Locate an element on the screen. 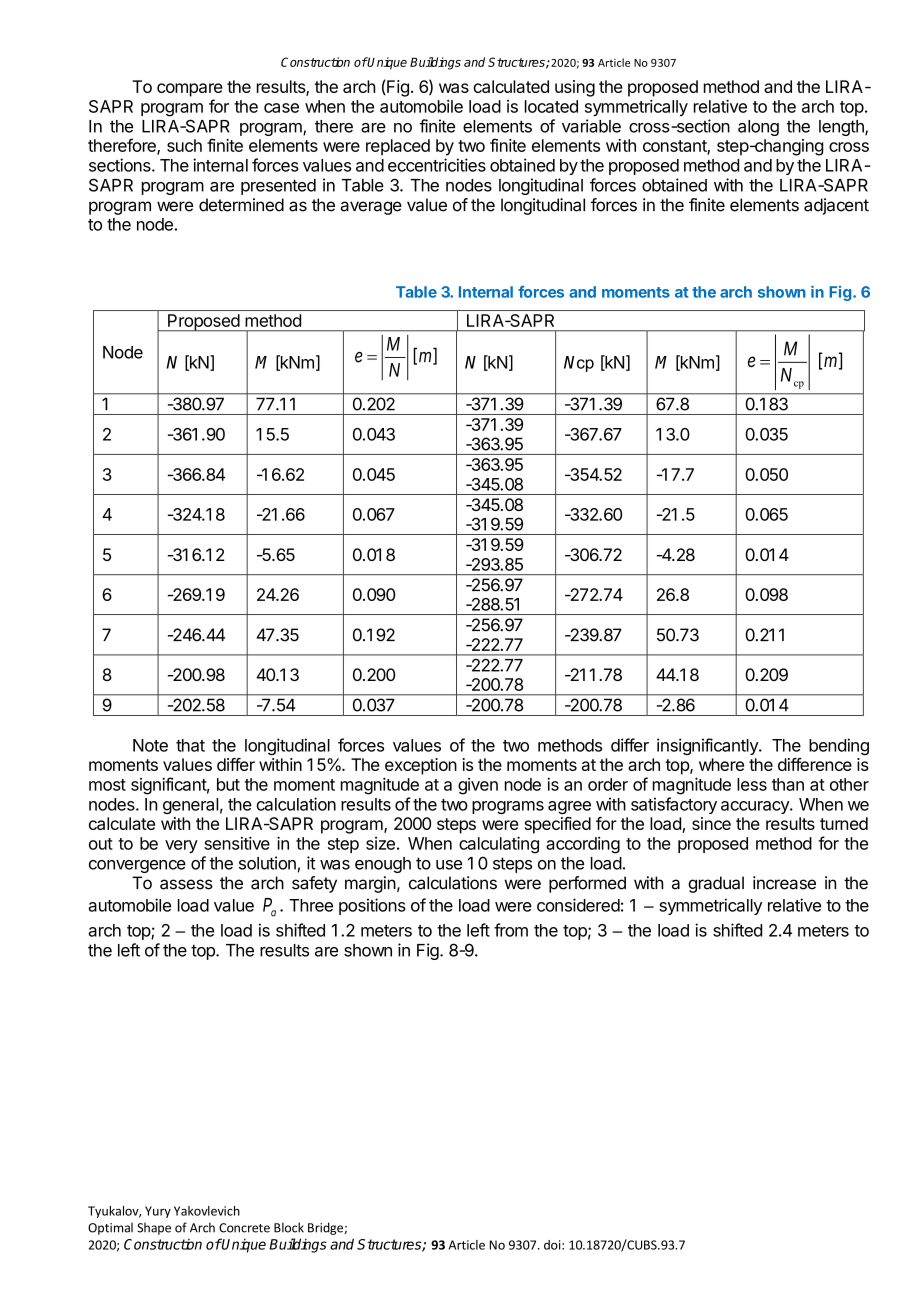 The image size is (924, 1308). Shape is located at coordinates (154, 1228).
